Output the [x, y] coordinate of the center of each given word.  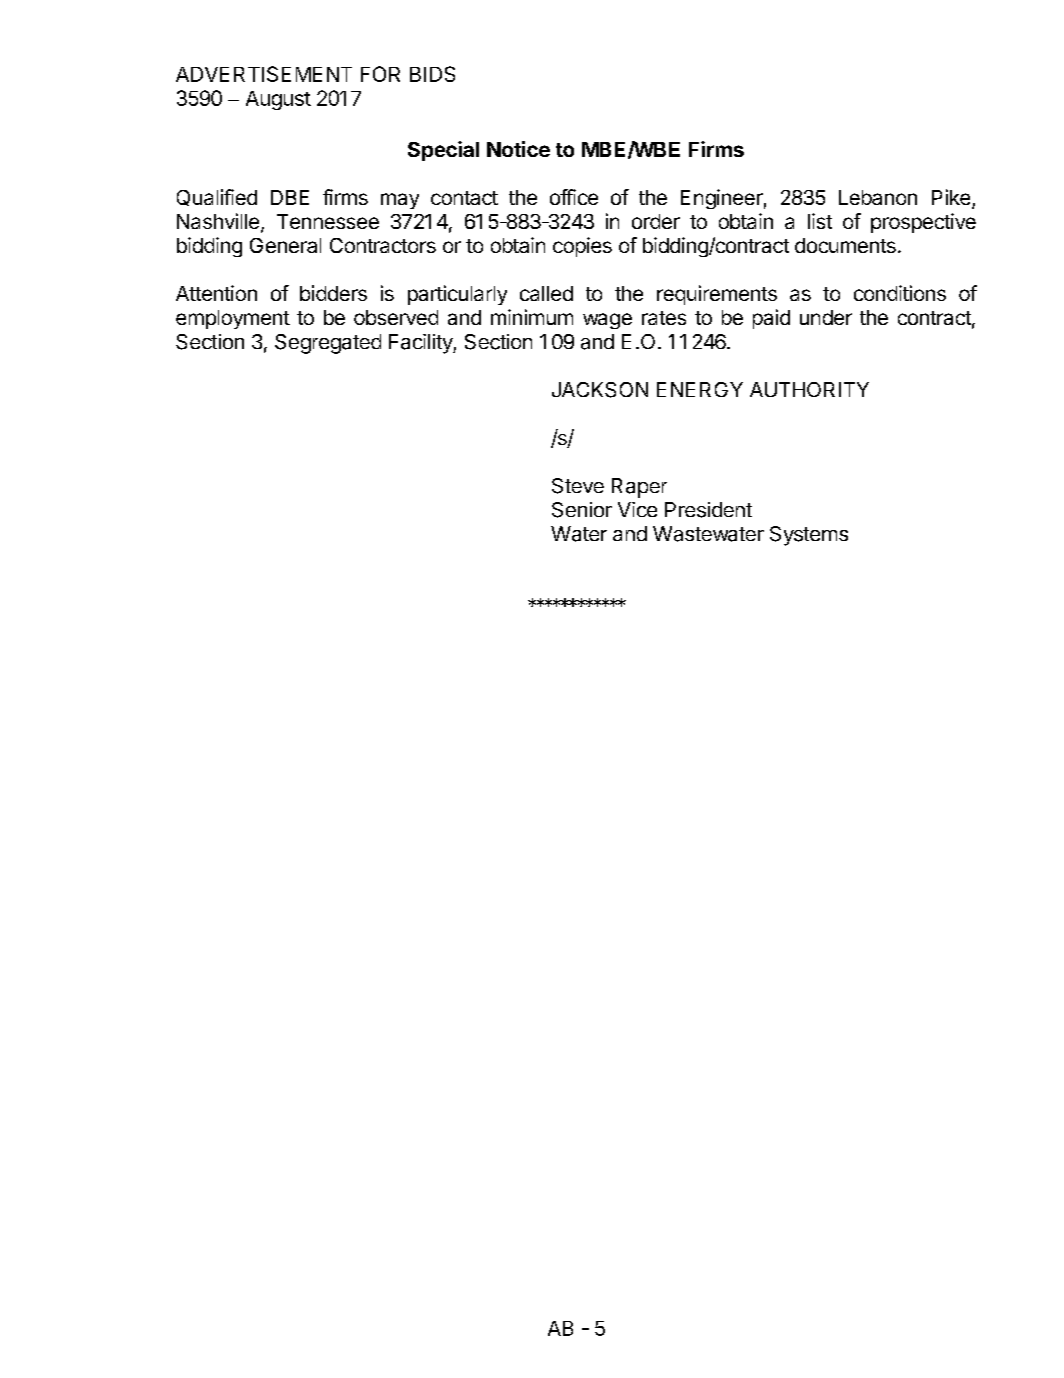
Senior [582, 510]
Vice [637, 509]
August [278, 100]
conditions [900, 293]
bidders [333, 293]
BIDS [432, 74]
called [546, 293]
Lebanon [878, 197]
